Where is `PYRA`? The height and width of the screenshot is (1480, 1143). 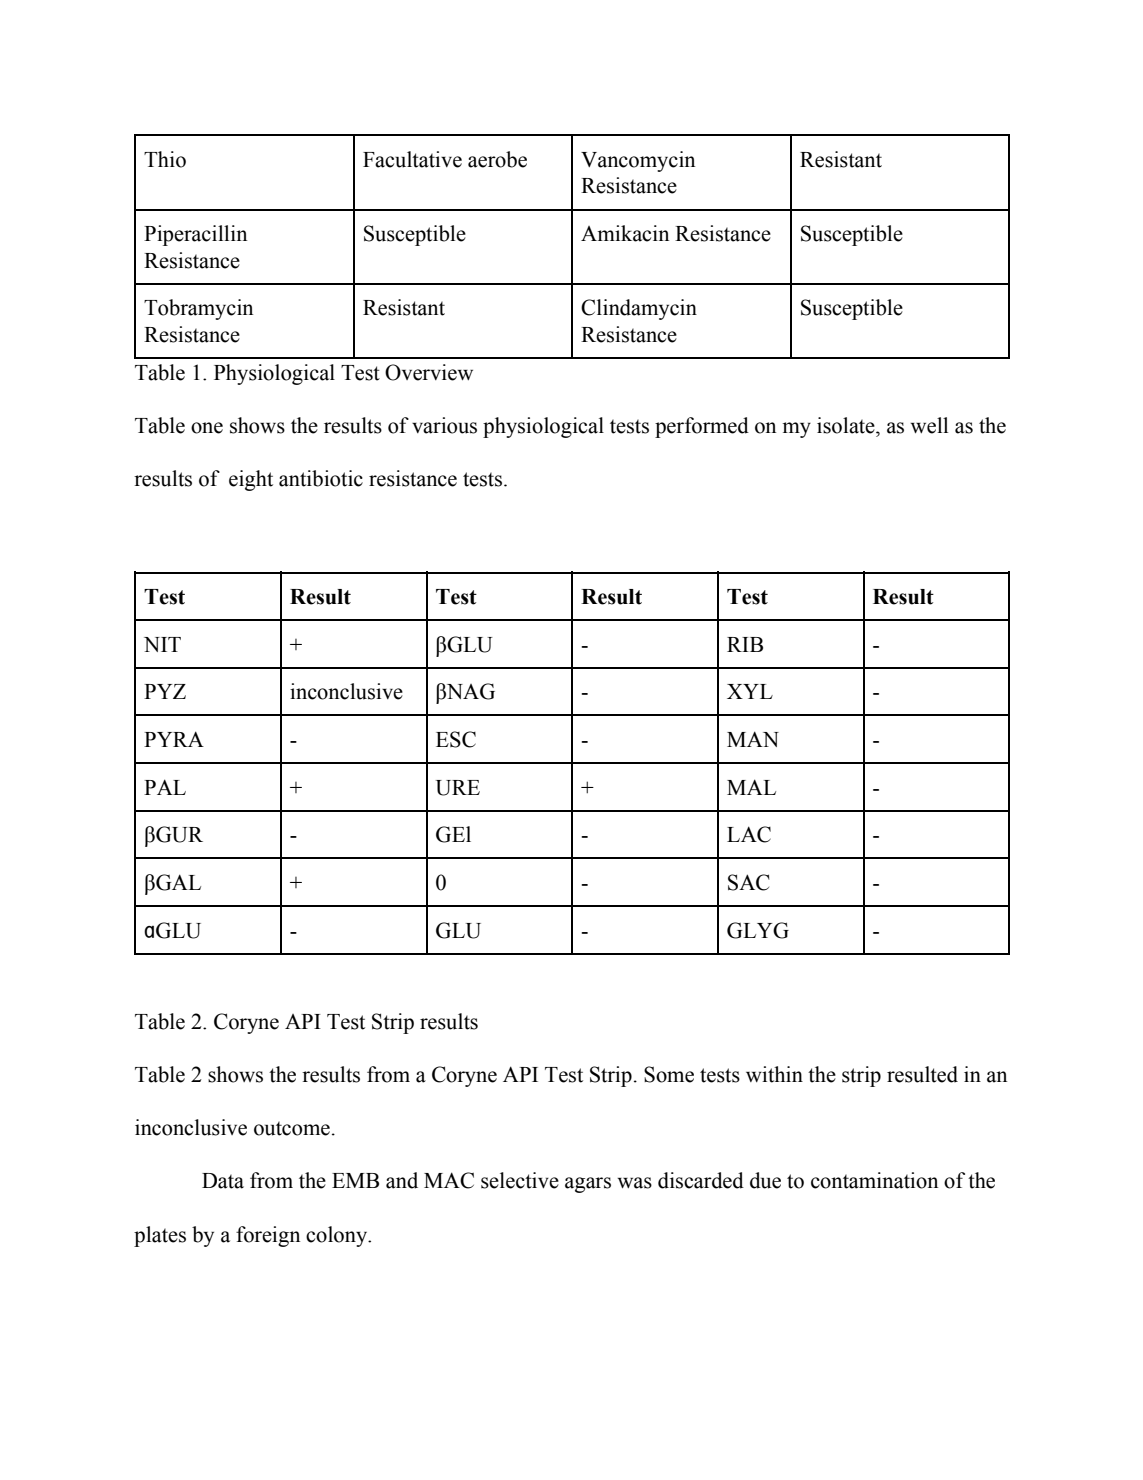
PYRA is located at coordinates (174, 739).
